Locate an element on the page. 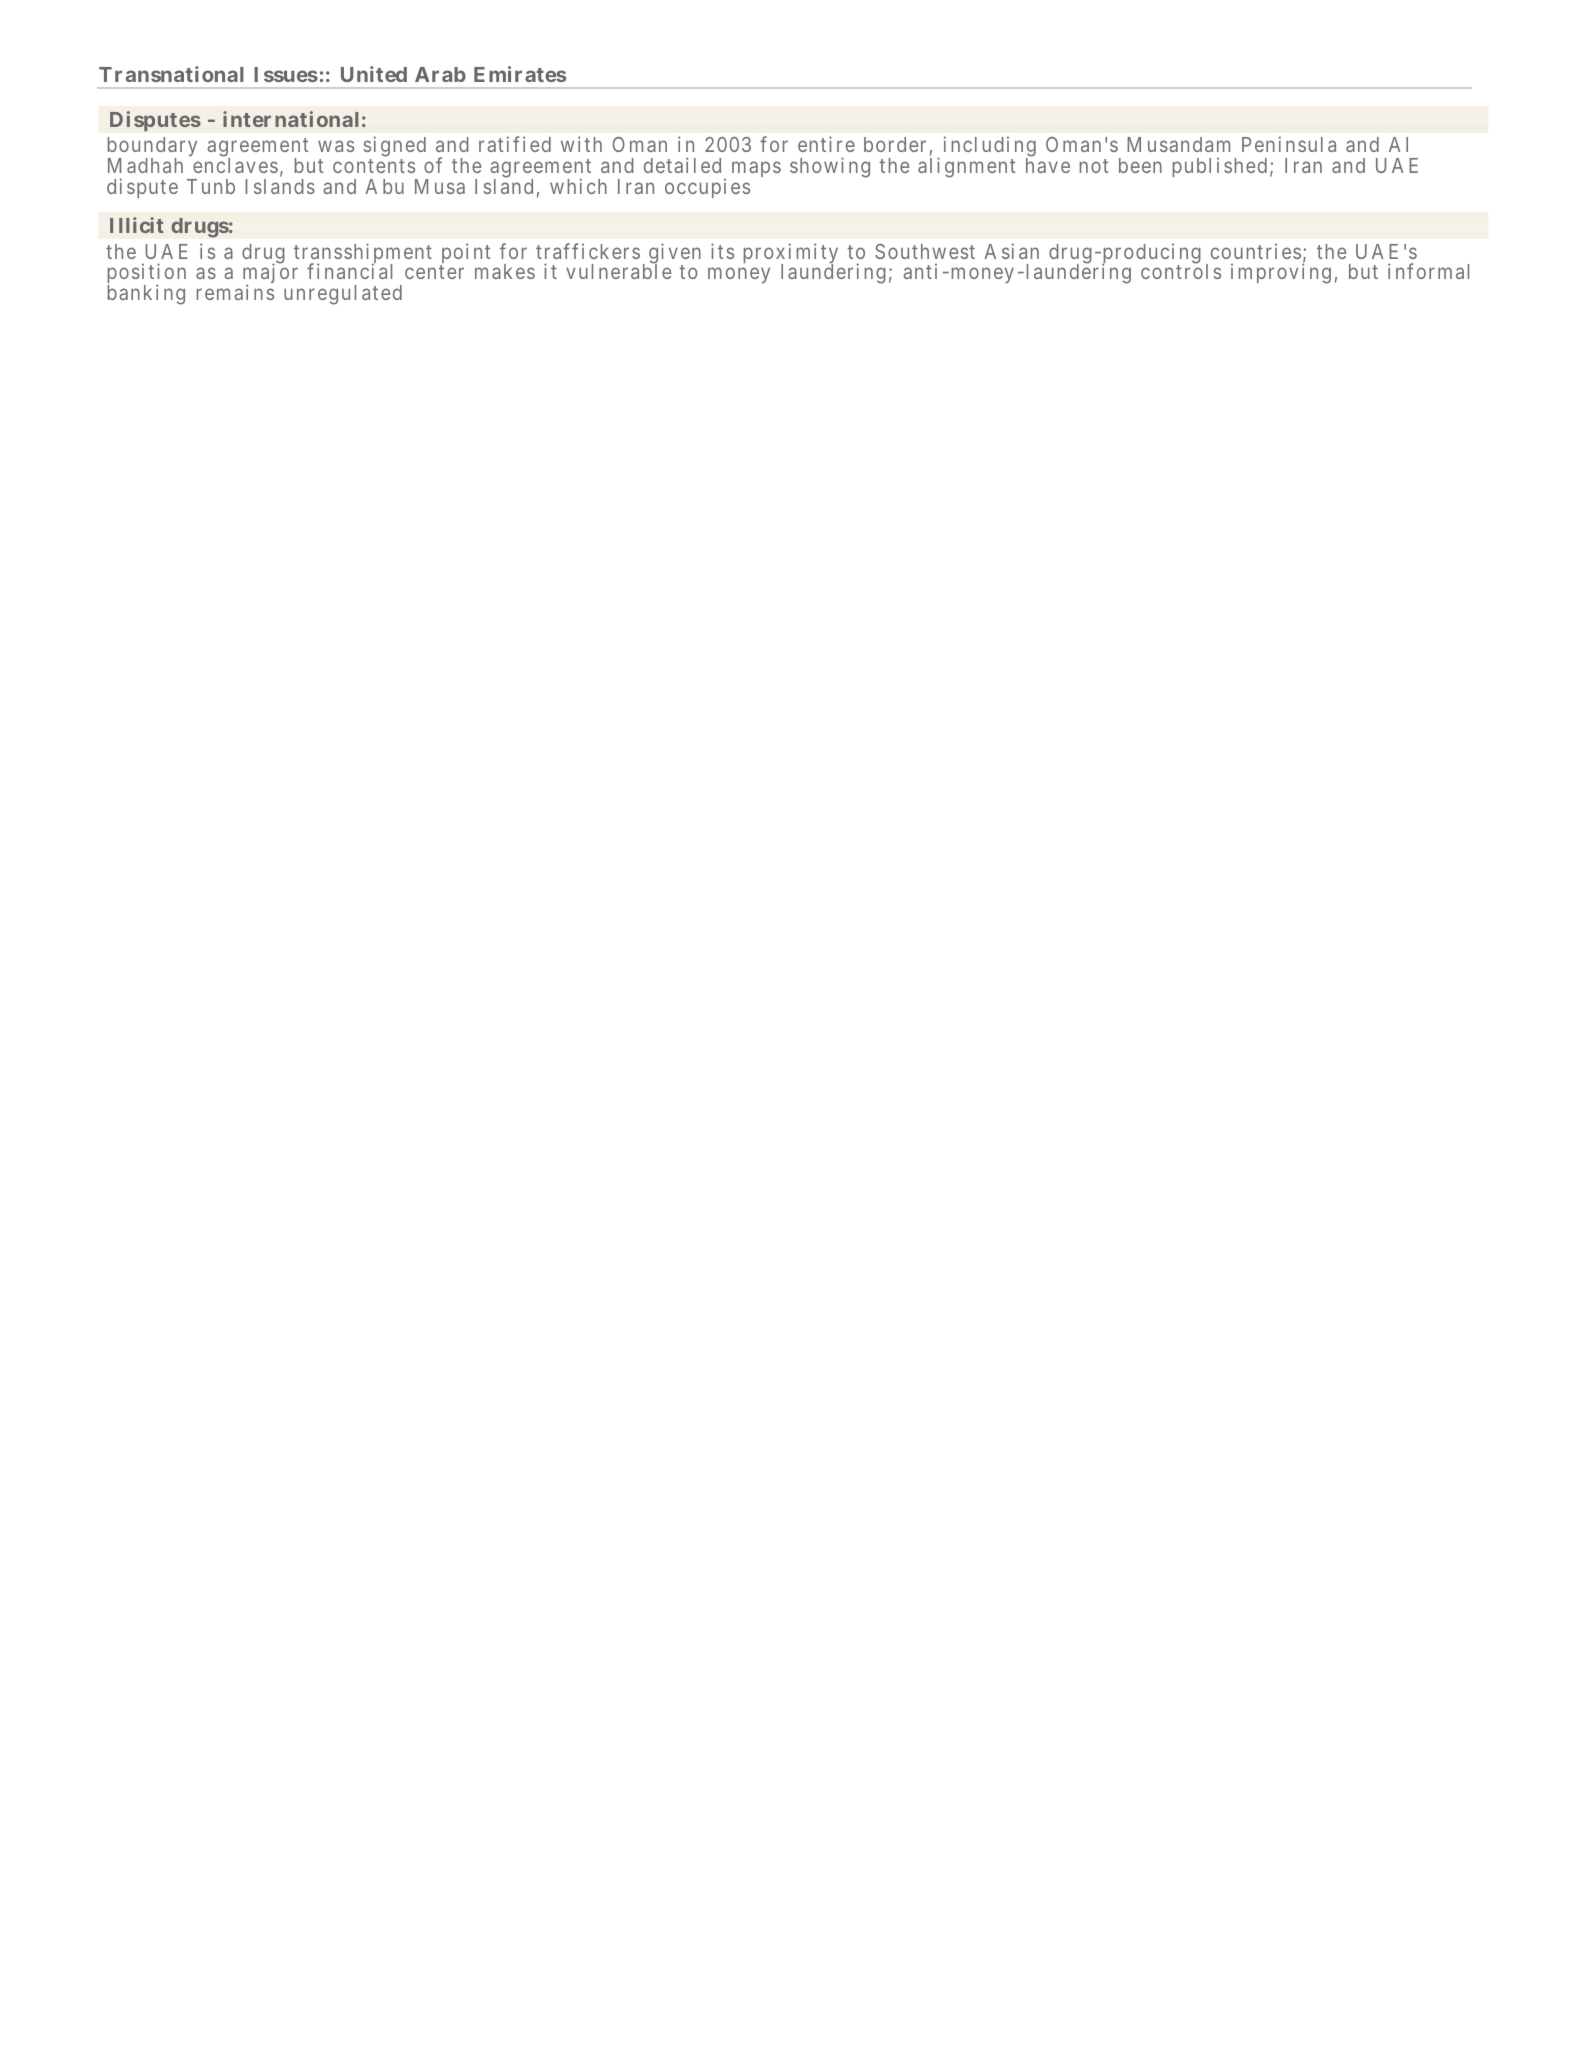 This page has height=2053, width=1587. occupies is located at coordinates (707, 188).
